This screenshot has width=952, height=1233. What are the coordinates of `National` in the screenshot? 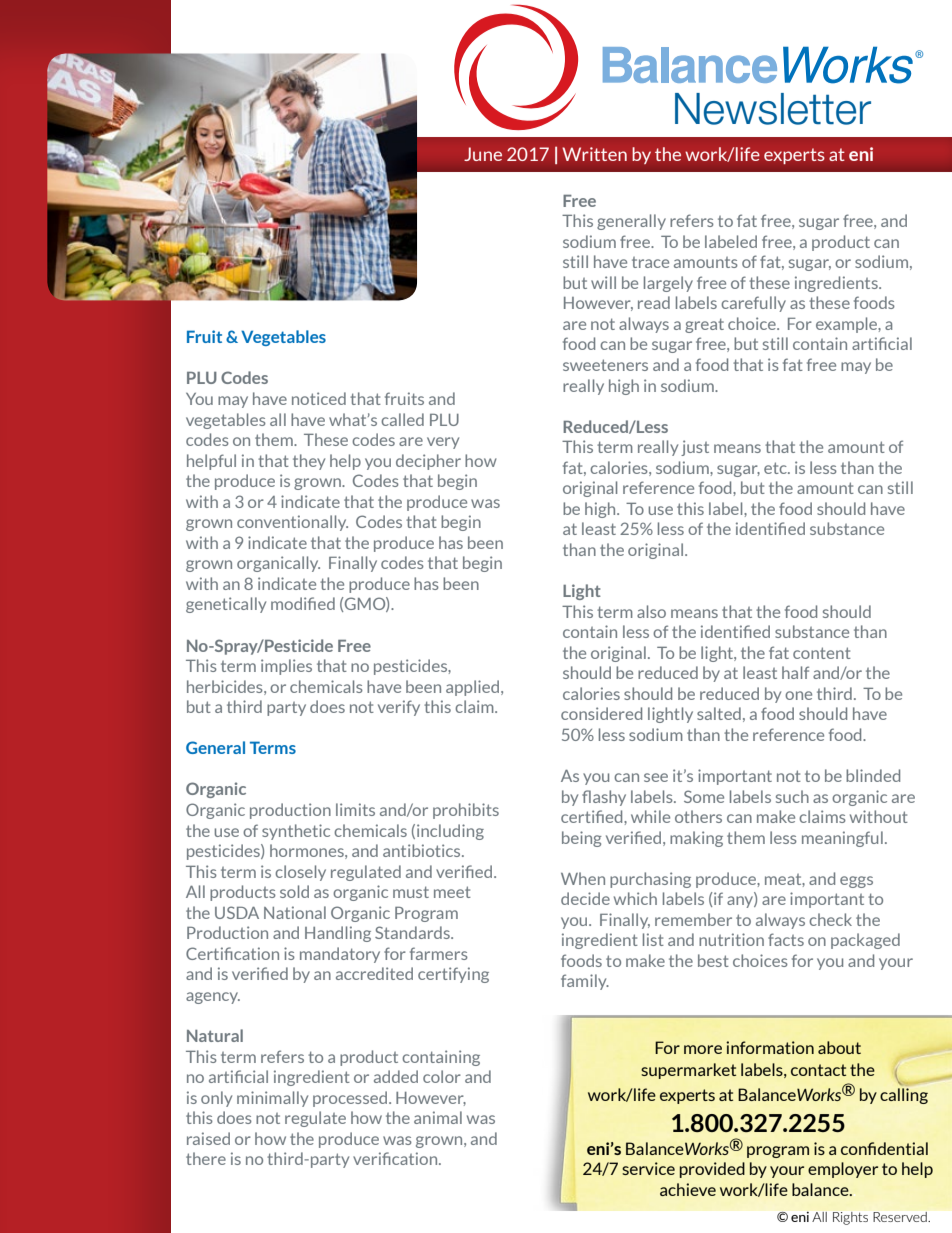 It's located at (295, 912).
